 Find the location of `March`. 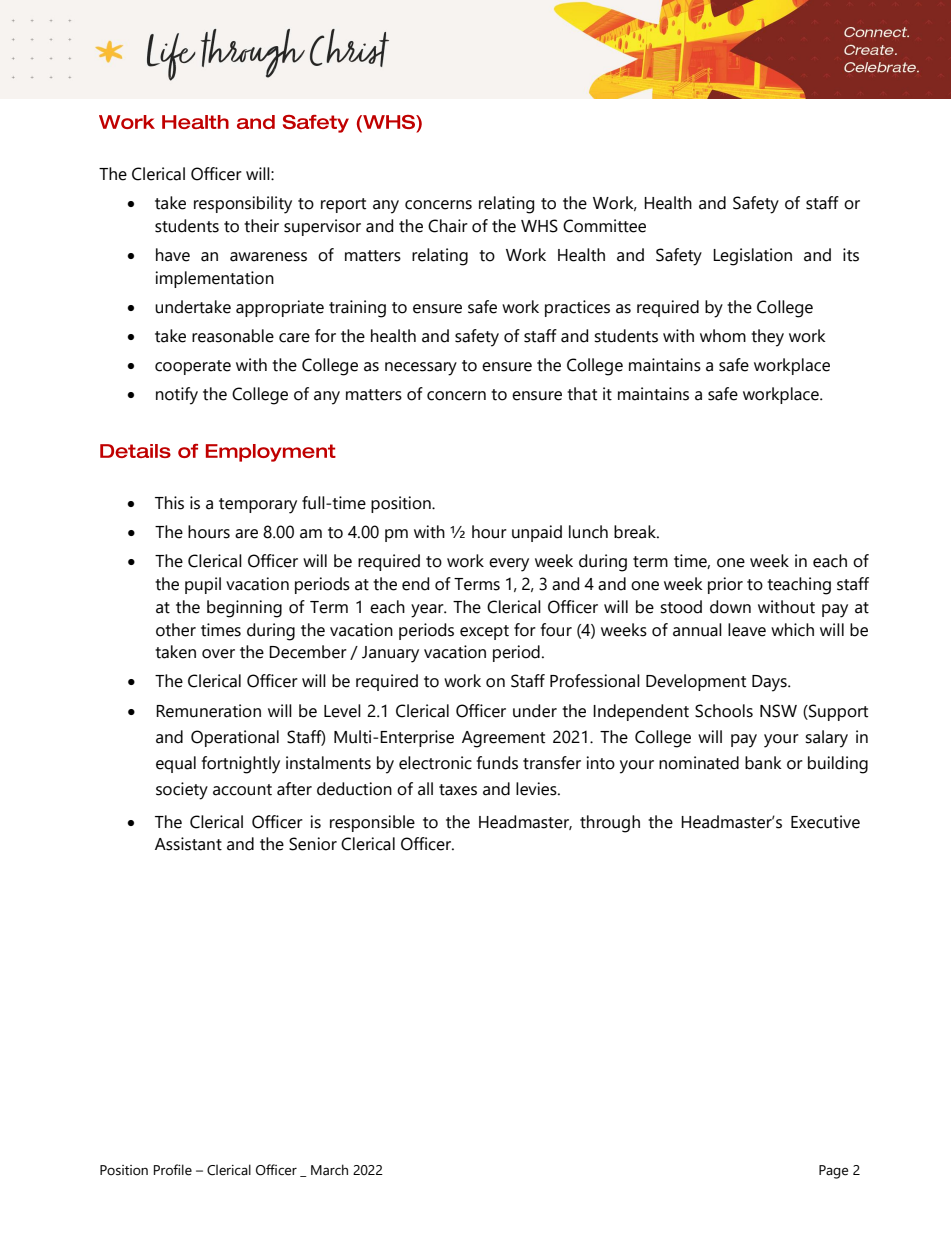

March is located at coordinates (329, 1170).
